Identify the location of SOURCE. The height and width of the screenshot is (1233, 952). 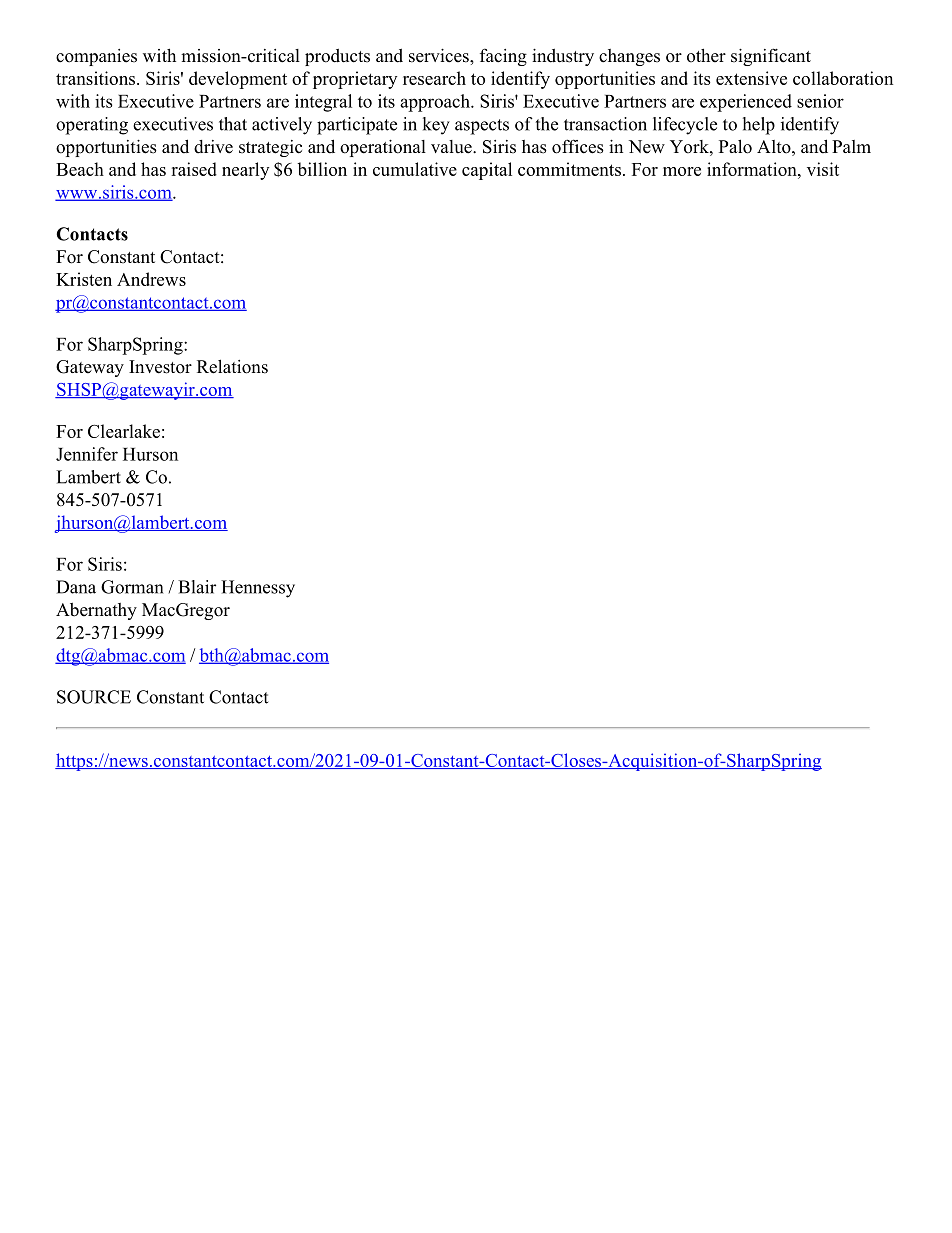
(94, 697).
